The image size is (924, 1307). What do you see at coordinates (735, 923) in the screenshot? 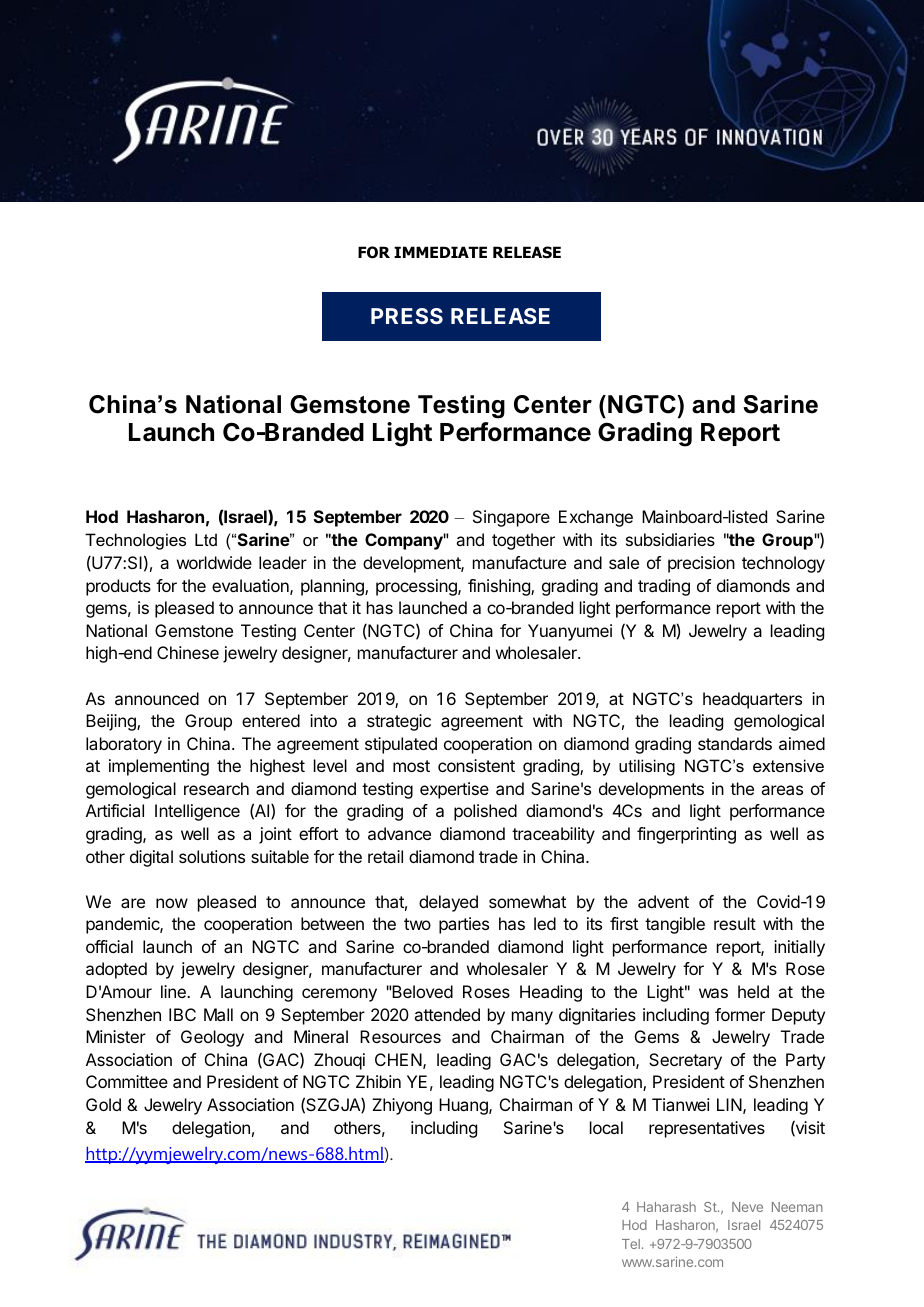
I see `result` at bounding box center [735, 923].
